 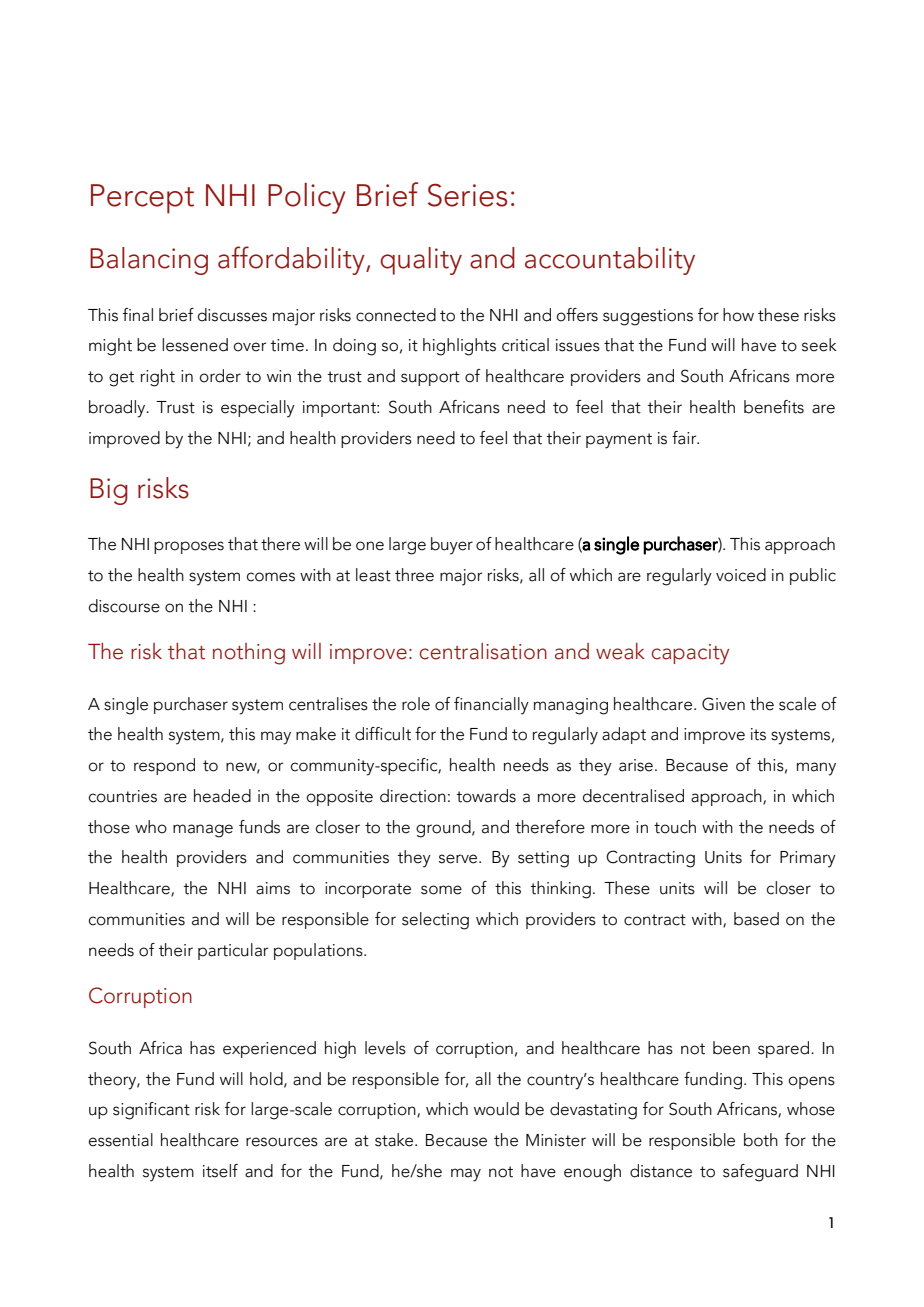 I want to click on manage, so click(x=203, y=831).
